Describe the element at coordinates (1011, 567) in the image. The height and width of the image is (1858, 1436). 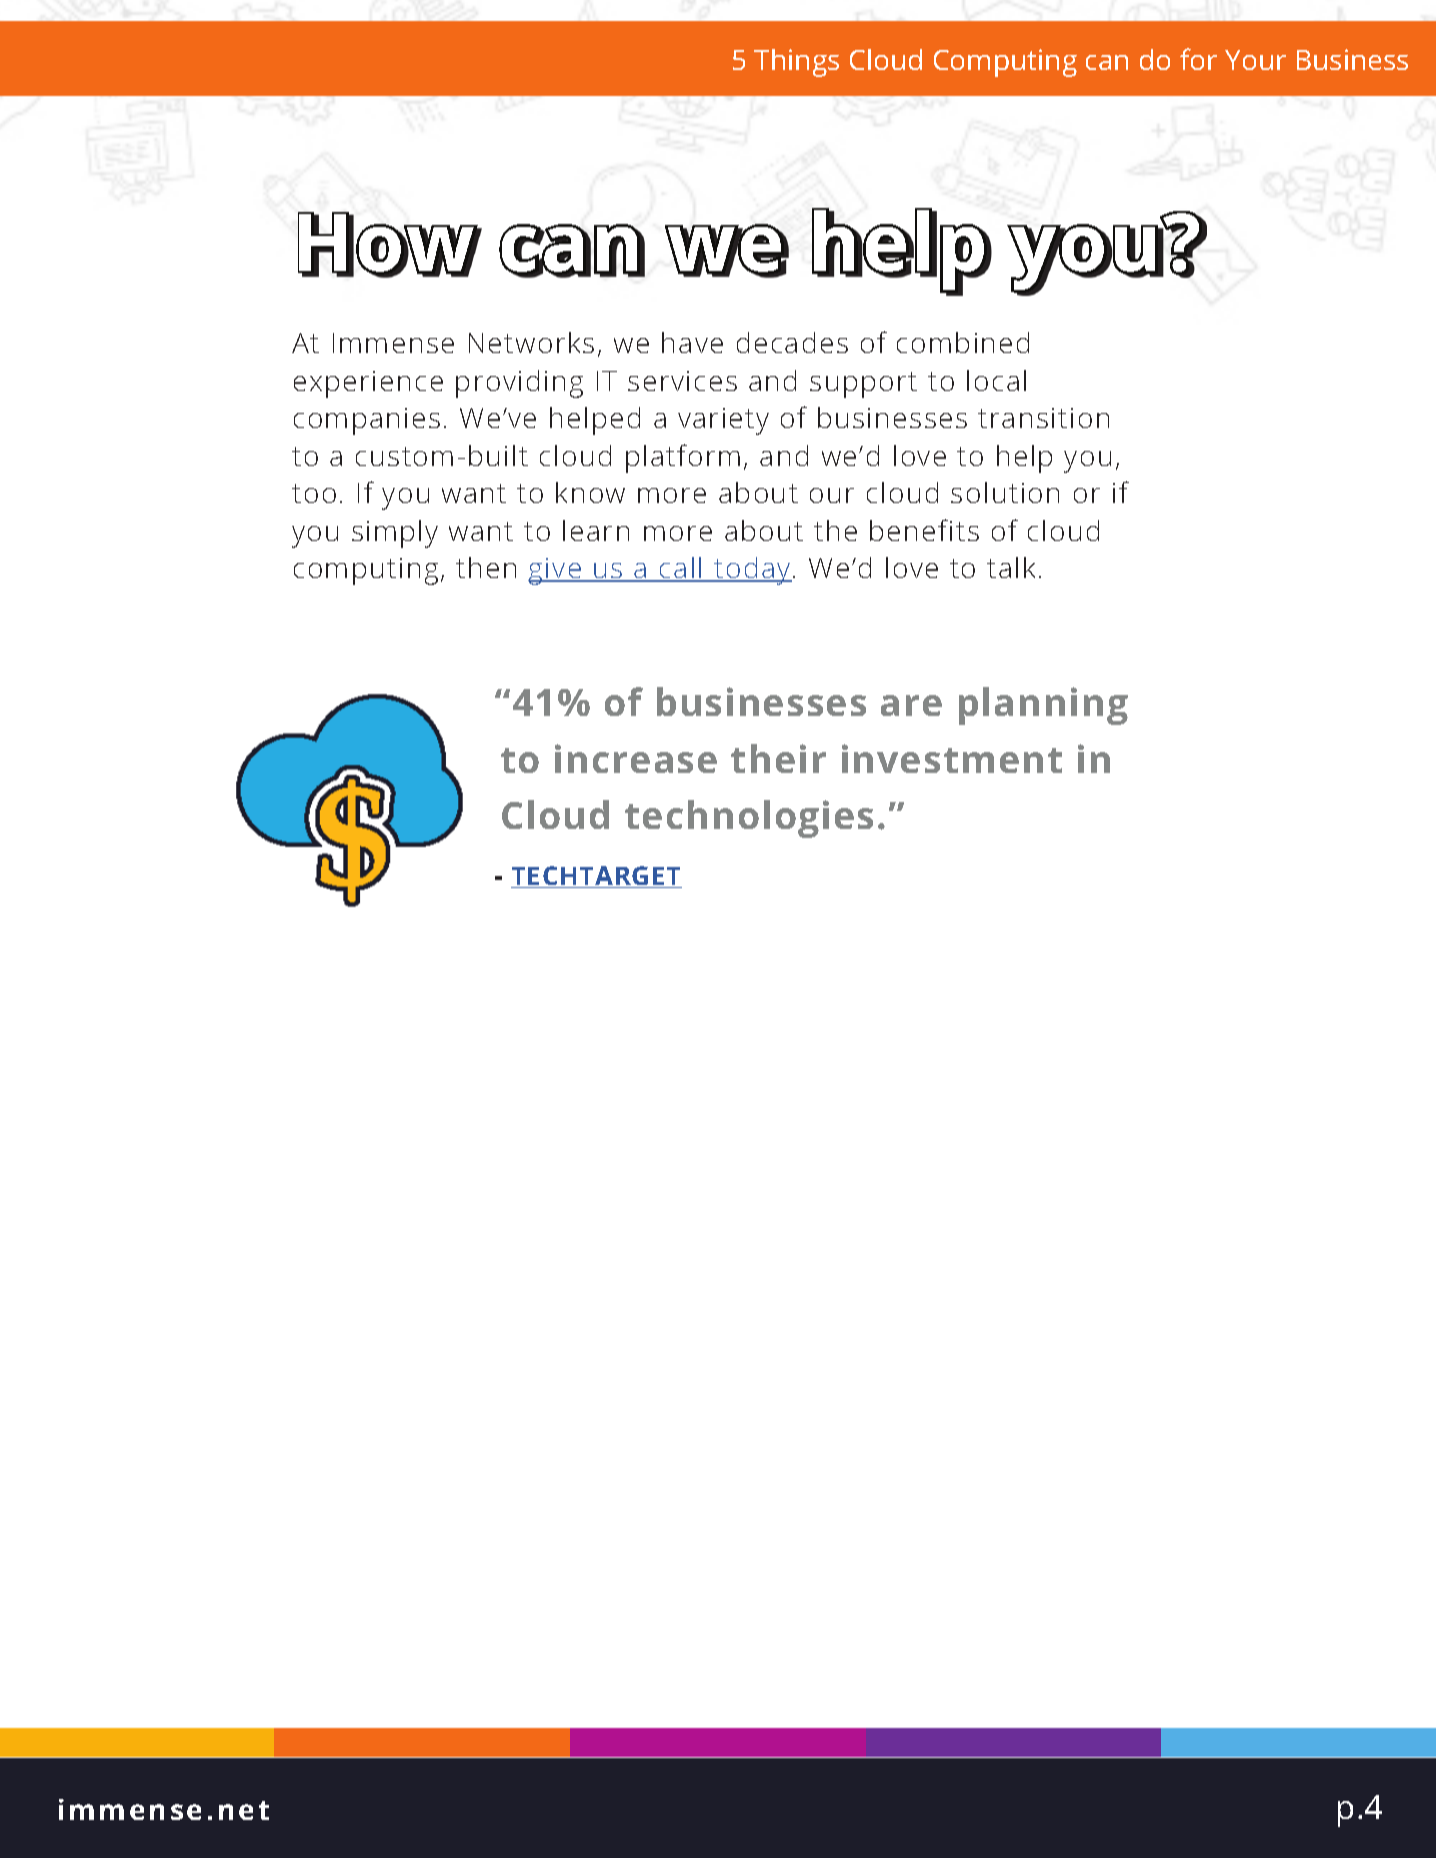
I see `talk` at that location.
